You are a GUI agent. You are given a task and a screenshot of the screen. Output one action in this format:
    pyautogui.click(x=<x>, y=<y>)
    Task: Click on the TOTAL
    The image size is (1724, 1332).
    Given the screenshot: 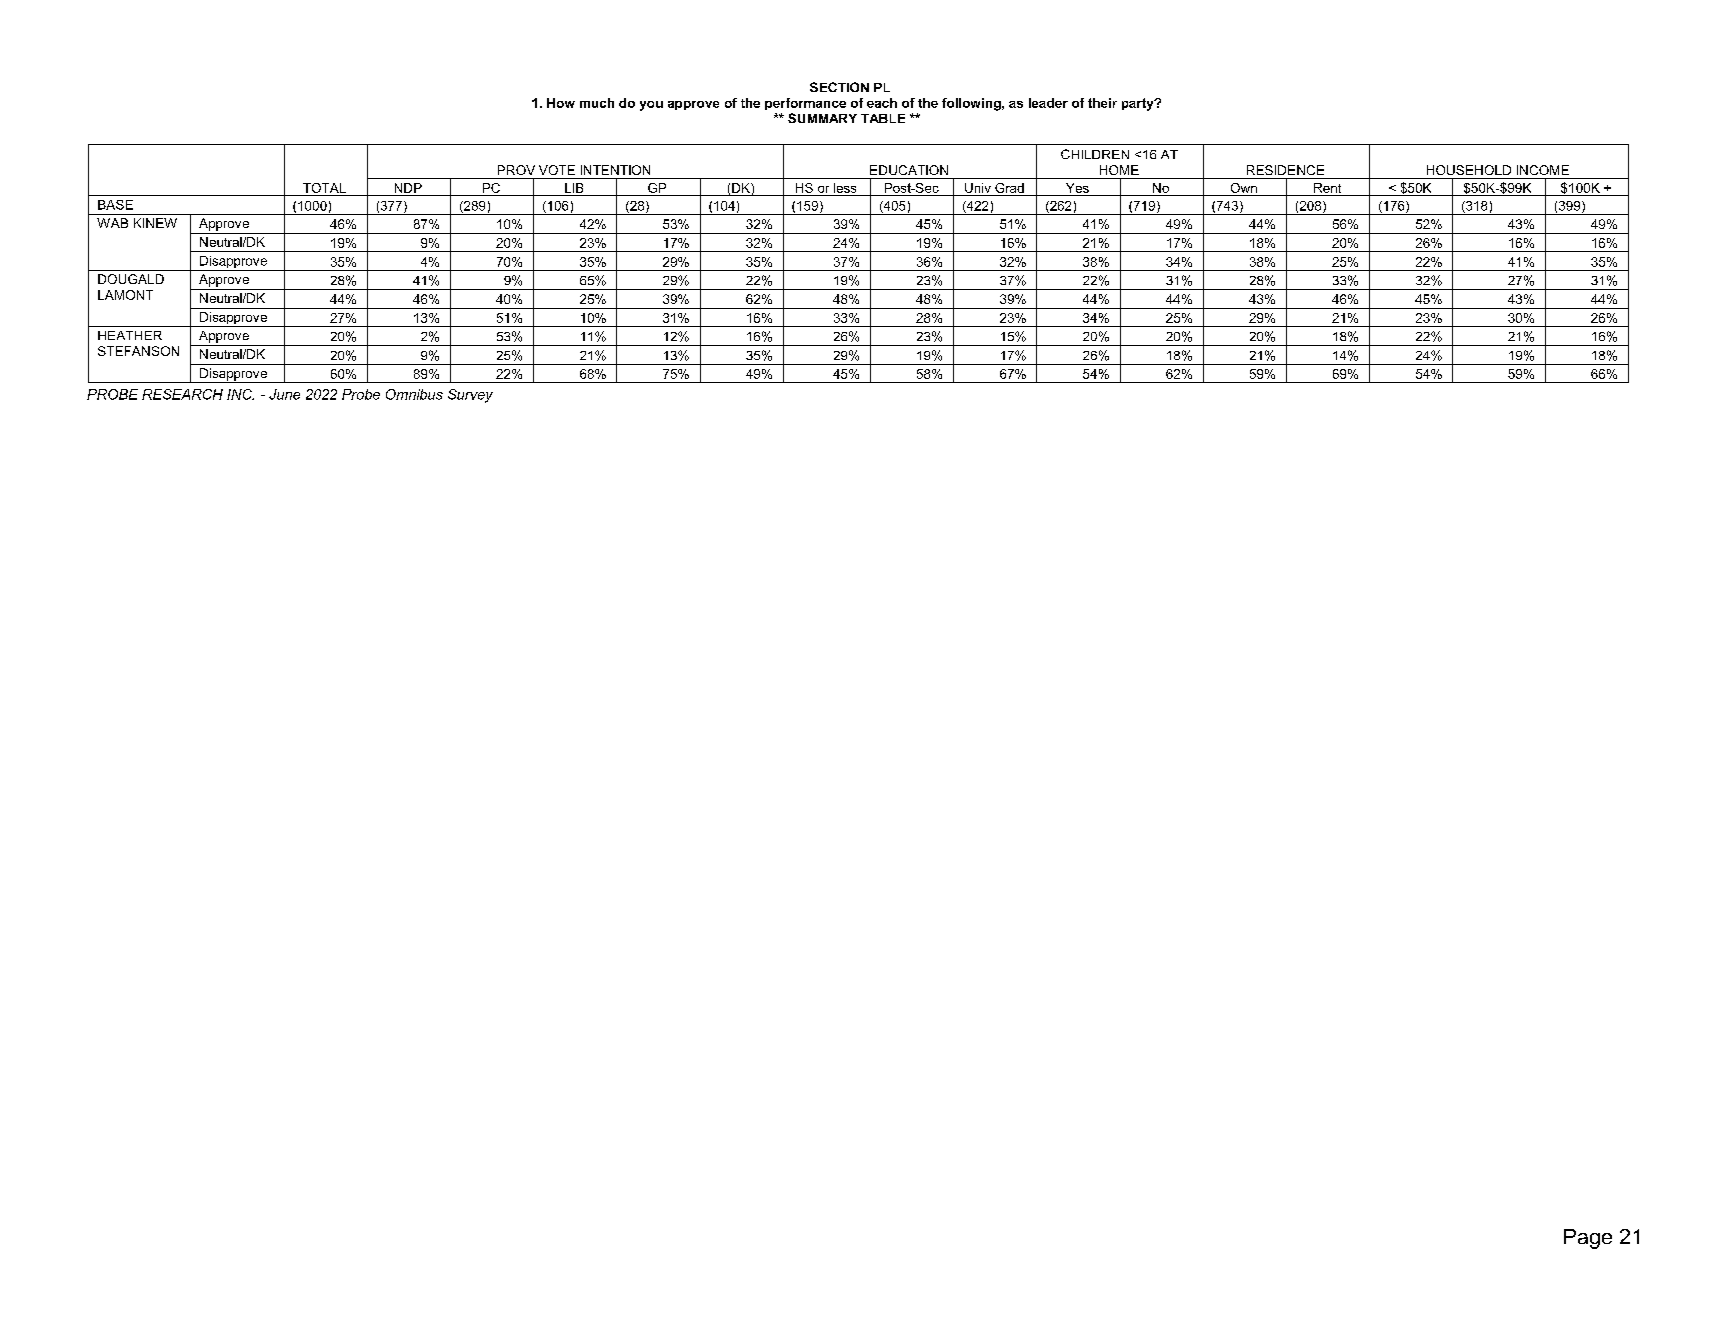 What is the action you would take?
    pyautogui.click(x=324, y=188)
